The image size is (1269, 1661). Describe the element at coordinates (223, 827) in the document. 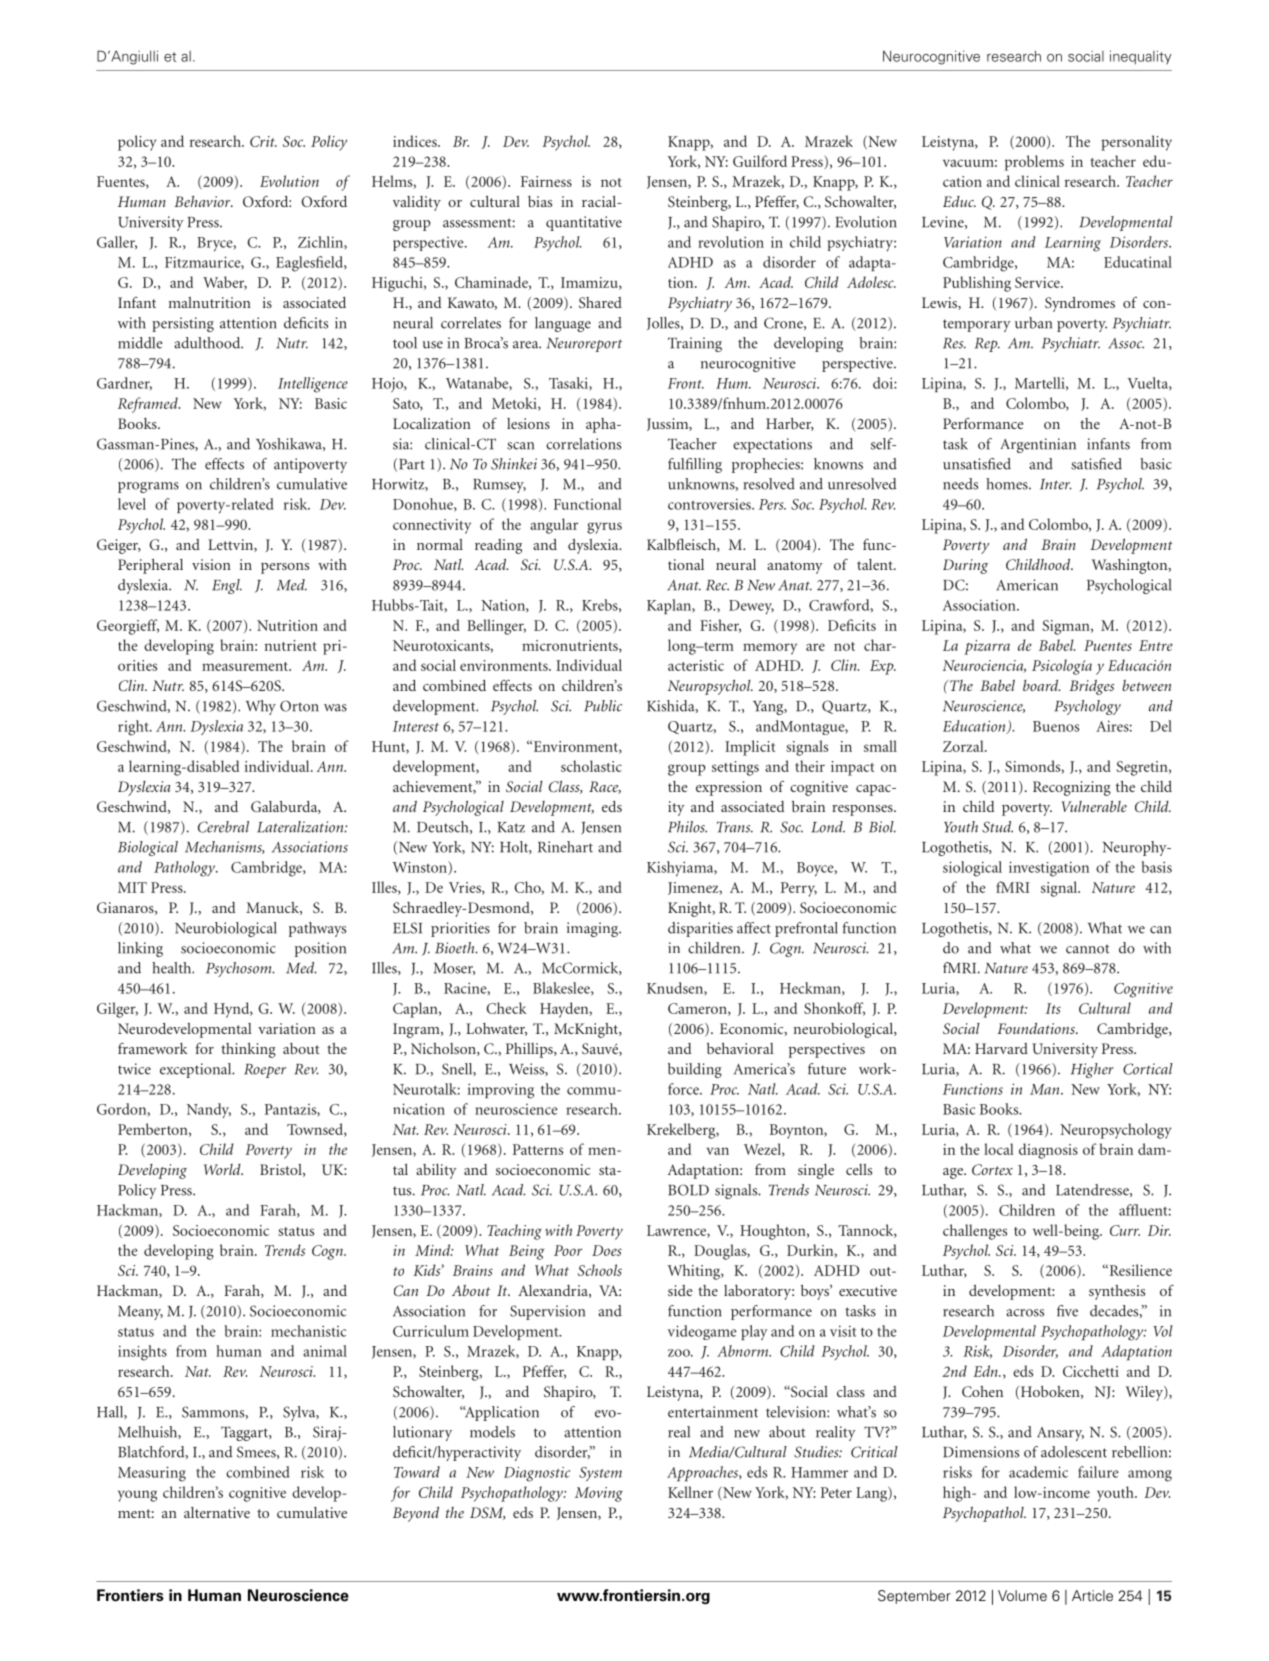

I see `Cerebral` at that location.
